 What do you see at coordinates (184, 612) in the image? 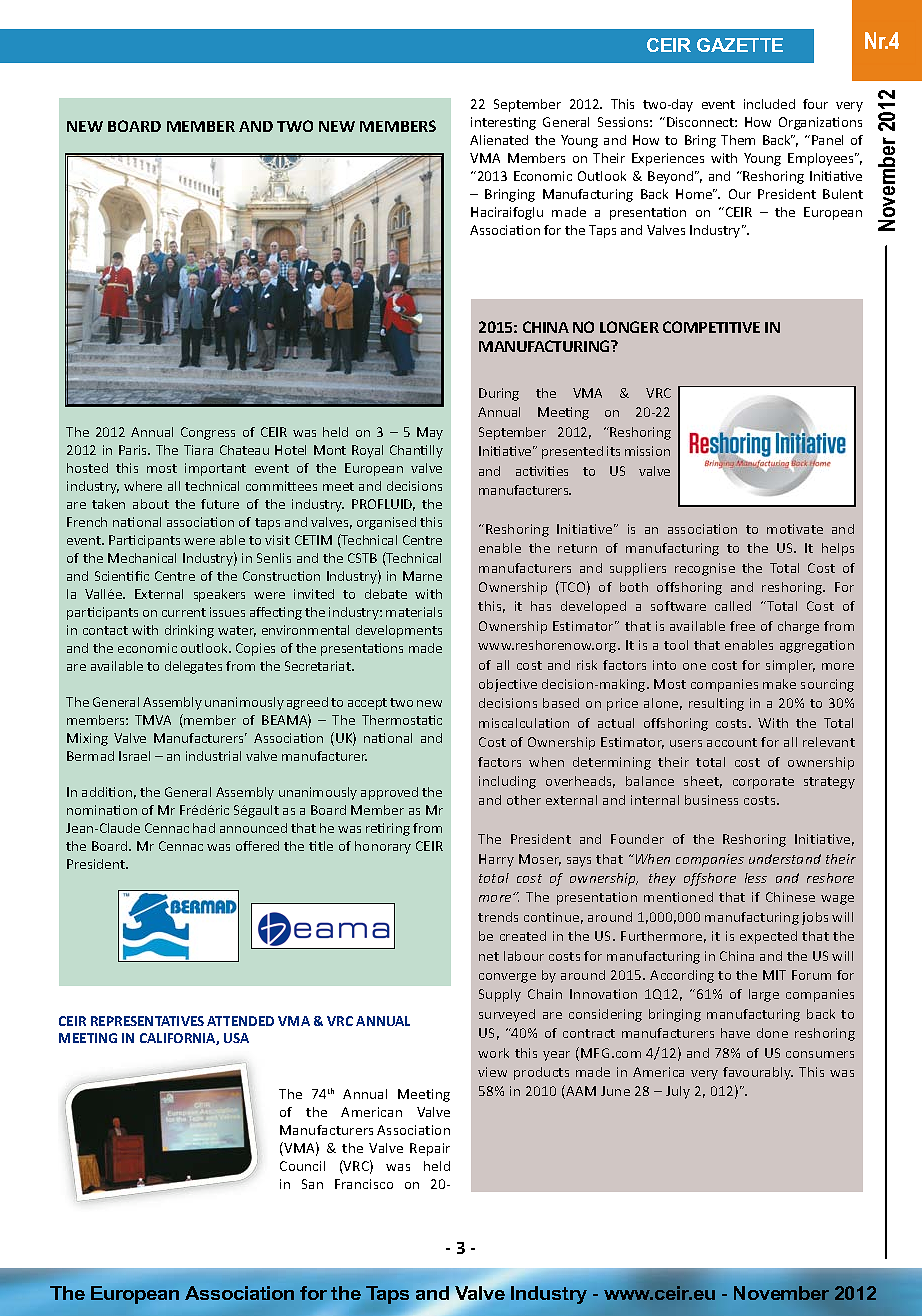
I see `current` at bounding box center [184, 612].
